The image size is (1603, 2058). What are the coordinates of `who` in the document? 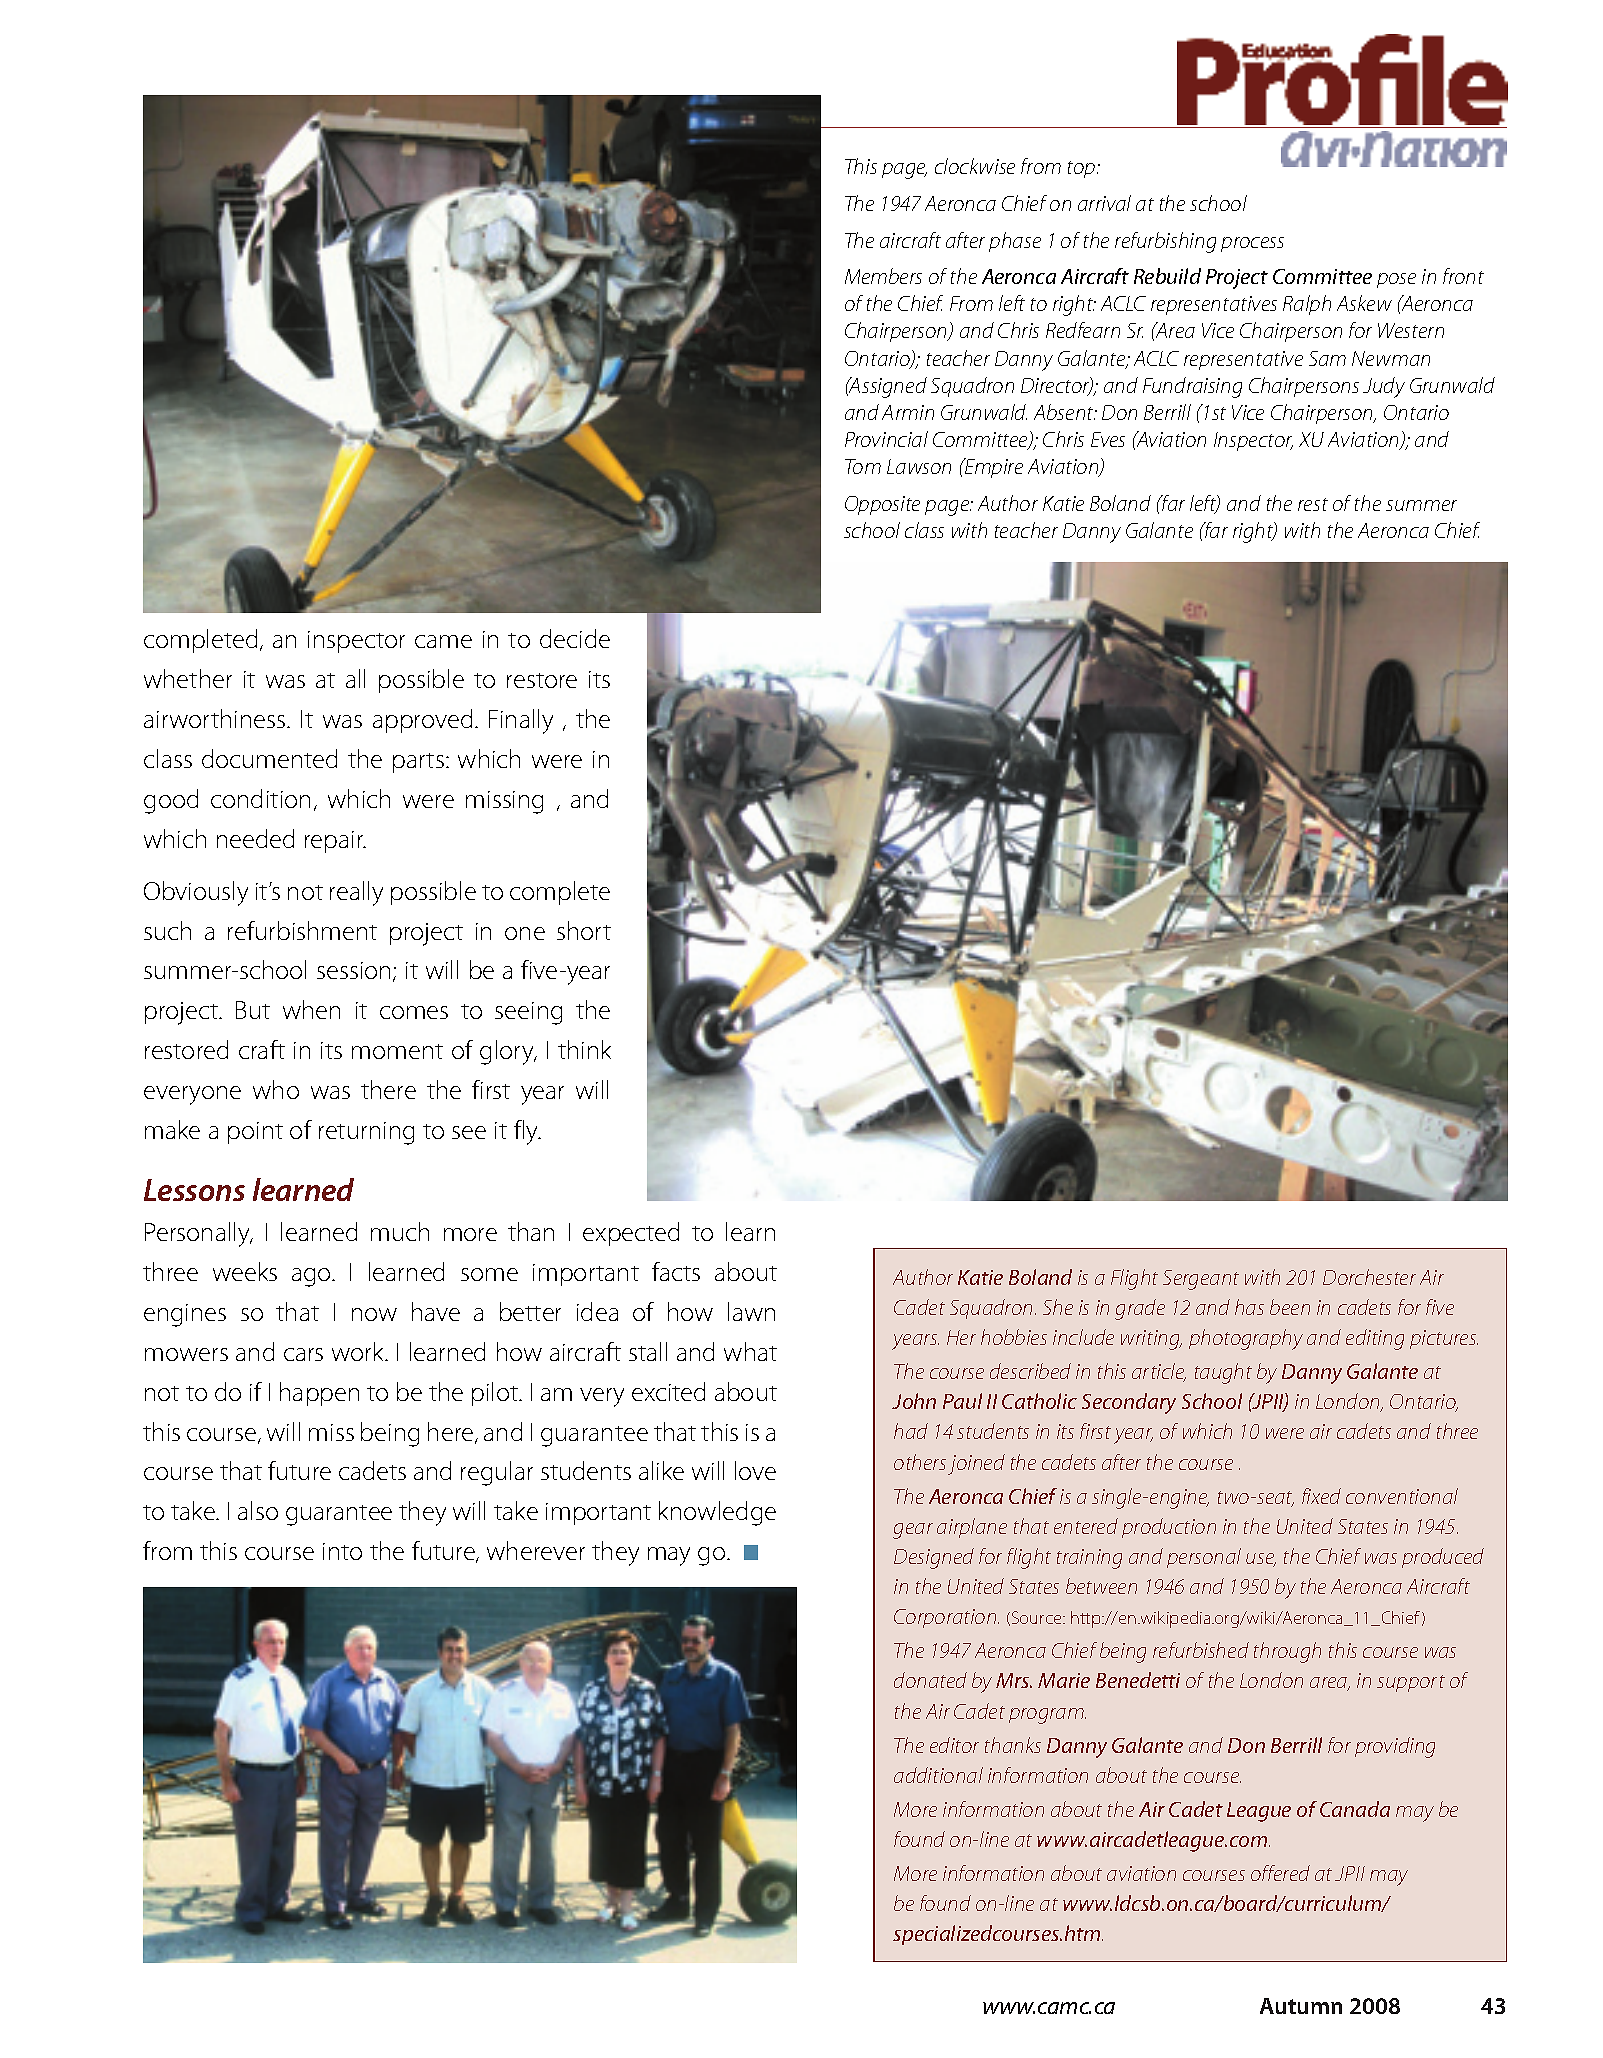 It's located at (276, 1089).
